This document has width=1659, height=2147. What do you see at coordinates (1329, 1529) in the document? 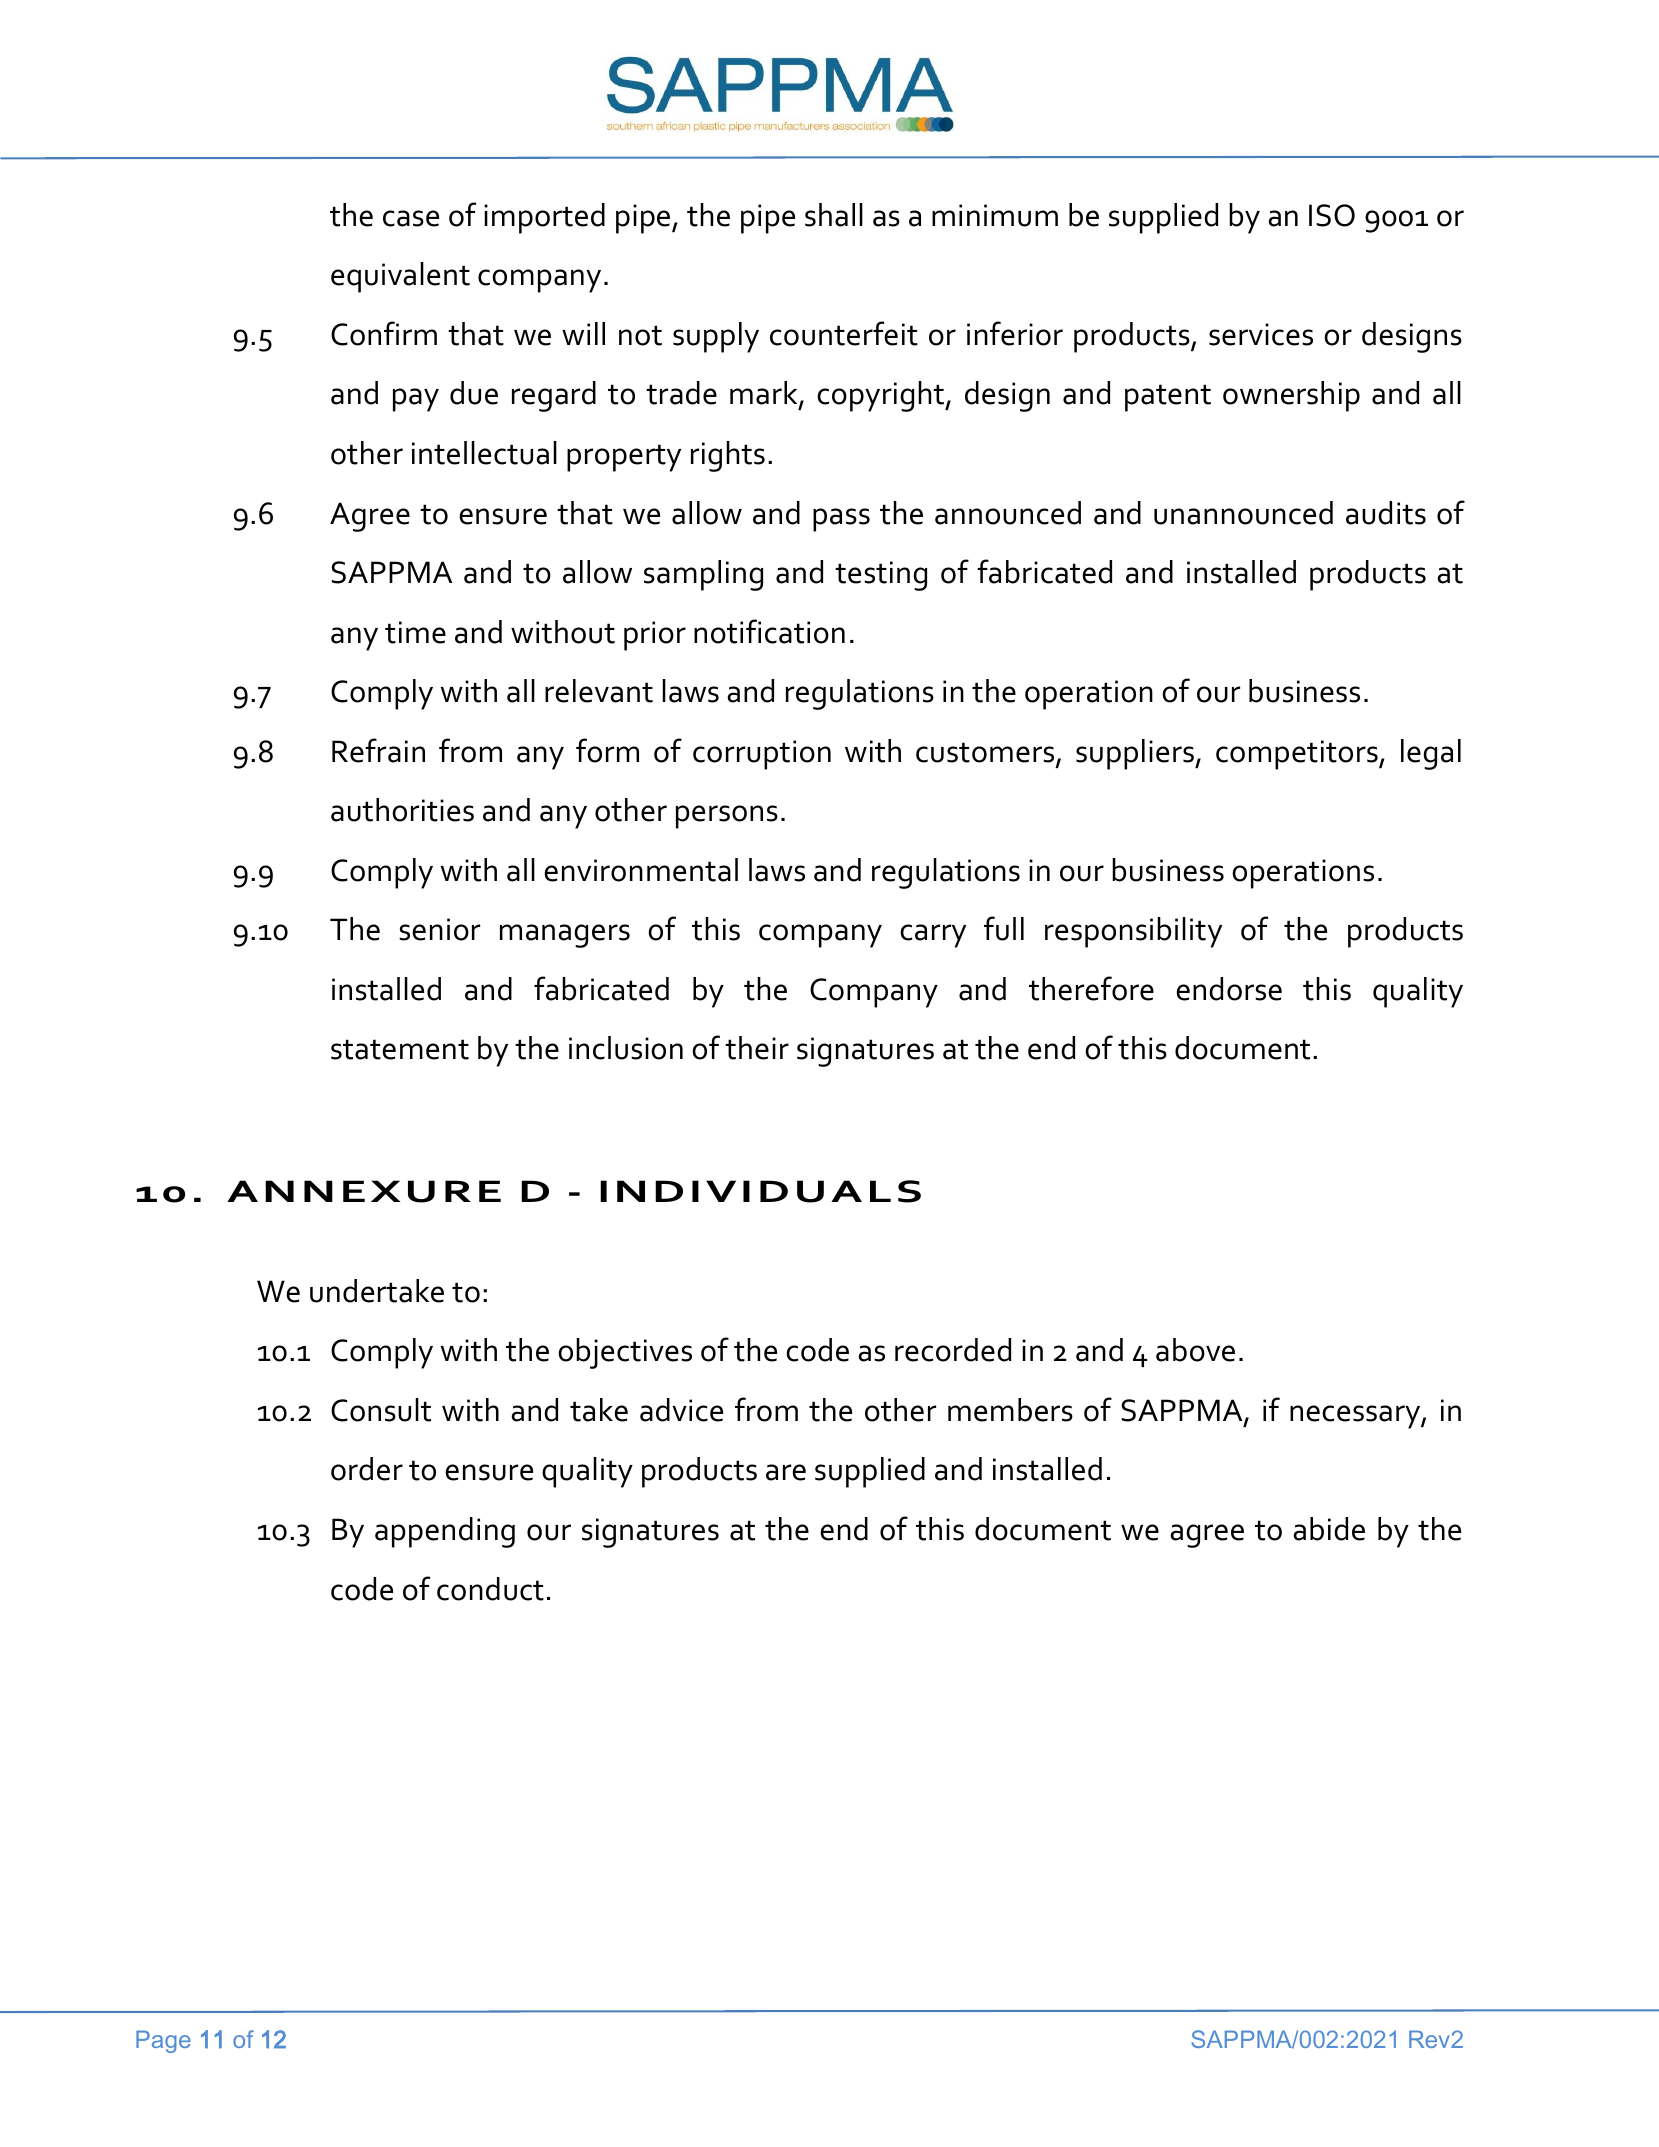
I see `abide` at bounding box center [1329, 1529].
